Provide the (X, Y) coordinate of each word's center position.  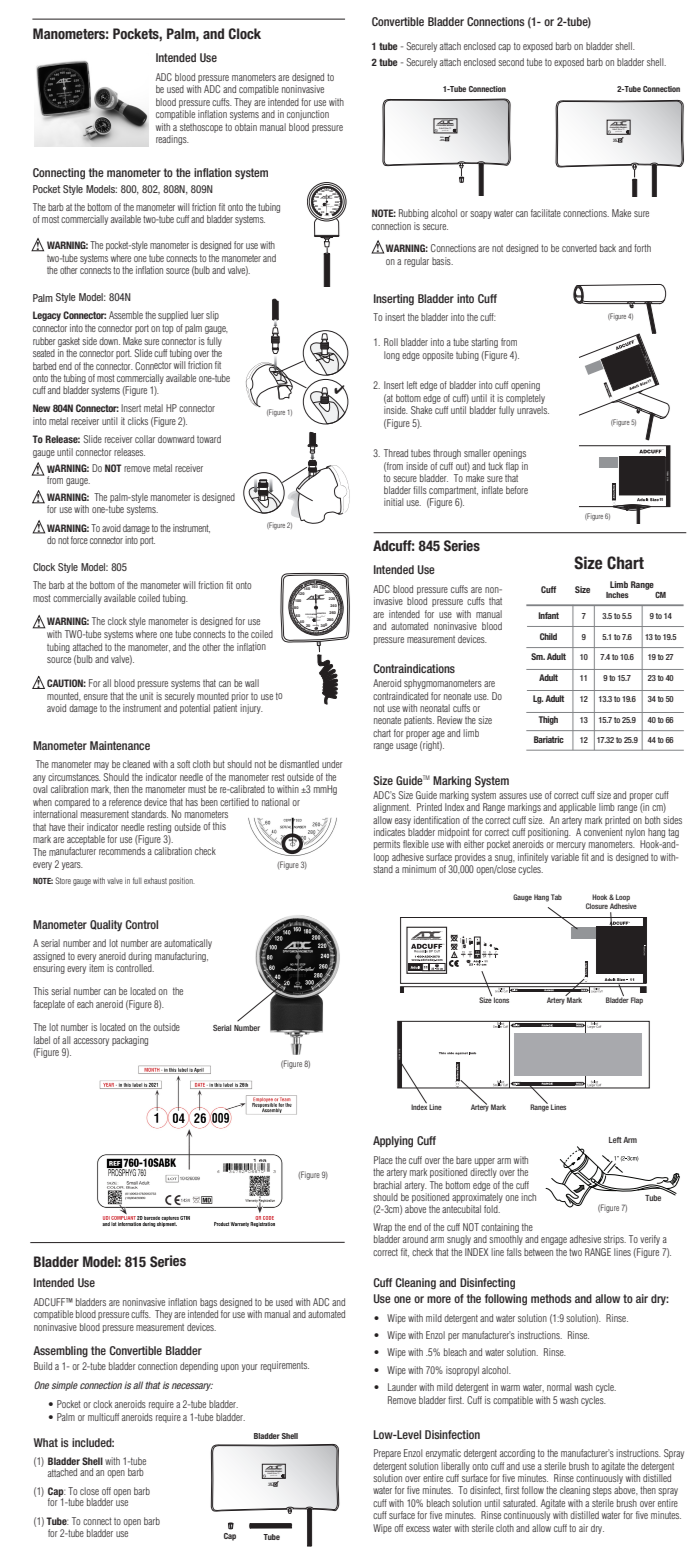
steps (602, 1491)
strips (615, 1240)
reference (125, 802)
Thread (396, 453)
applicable (577, 808)
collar (145, 439)
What (46, 1442)
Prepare (387, 1454)
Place (383, 1160)
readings (172, 140)
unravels (533, 410)
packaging (130, 1041)
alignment (392, 808)
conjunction (308, 115)
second (511, 62)
